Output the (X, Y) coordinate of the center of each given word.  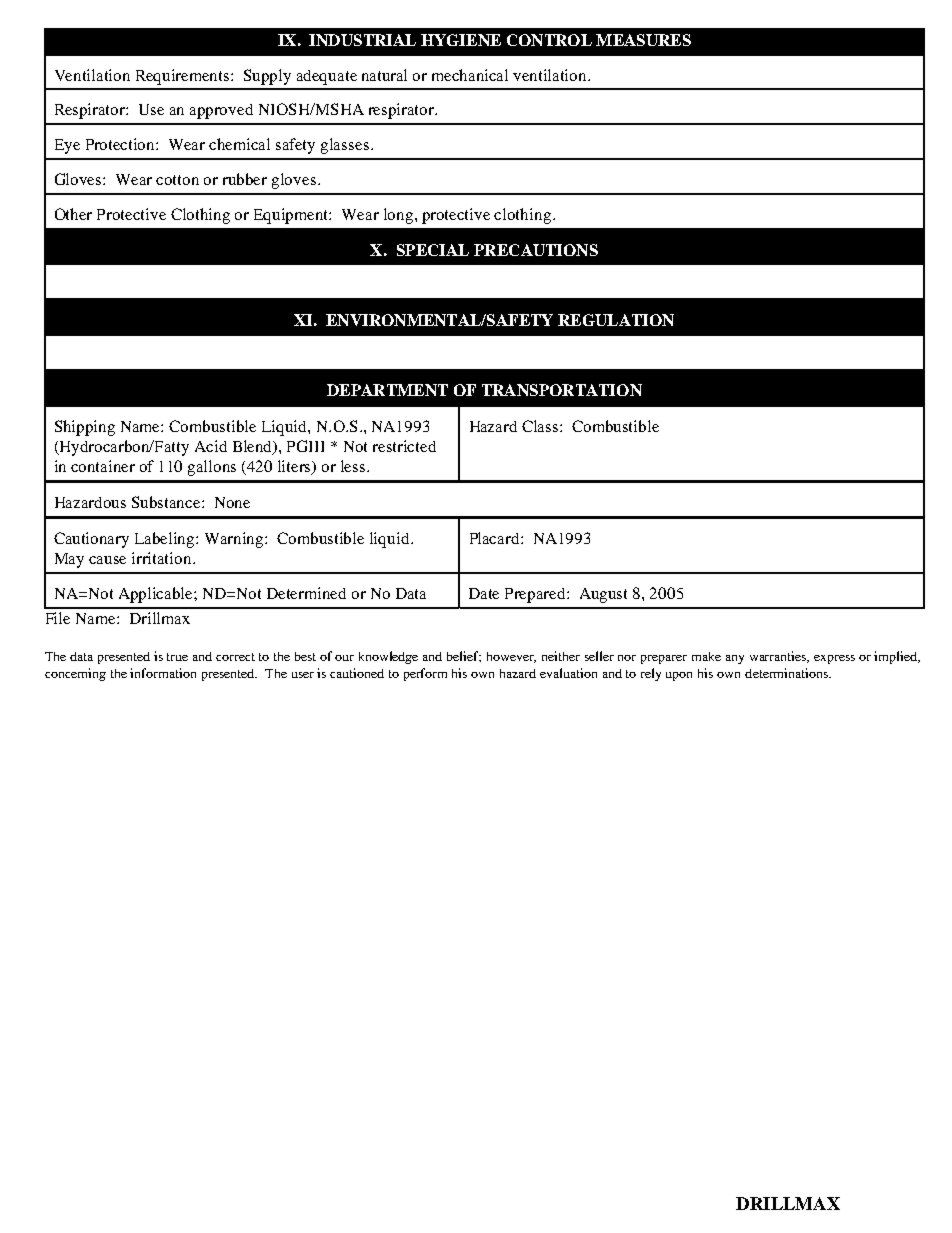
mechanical (470, 75)
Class (541, 426)
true (177, 657)
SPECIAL (433, 250)
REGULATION (616, 320)
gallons (212, 468)
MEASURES (643, 40)
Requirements (184, 77)
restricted (404, 446)
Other (73, 214)
